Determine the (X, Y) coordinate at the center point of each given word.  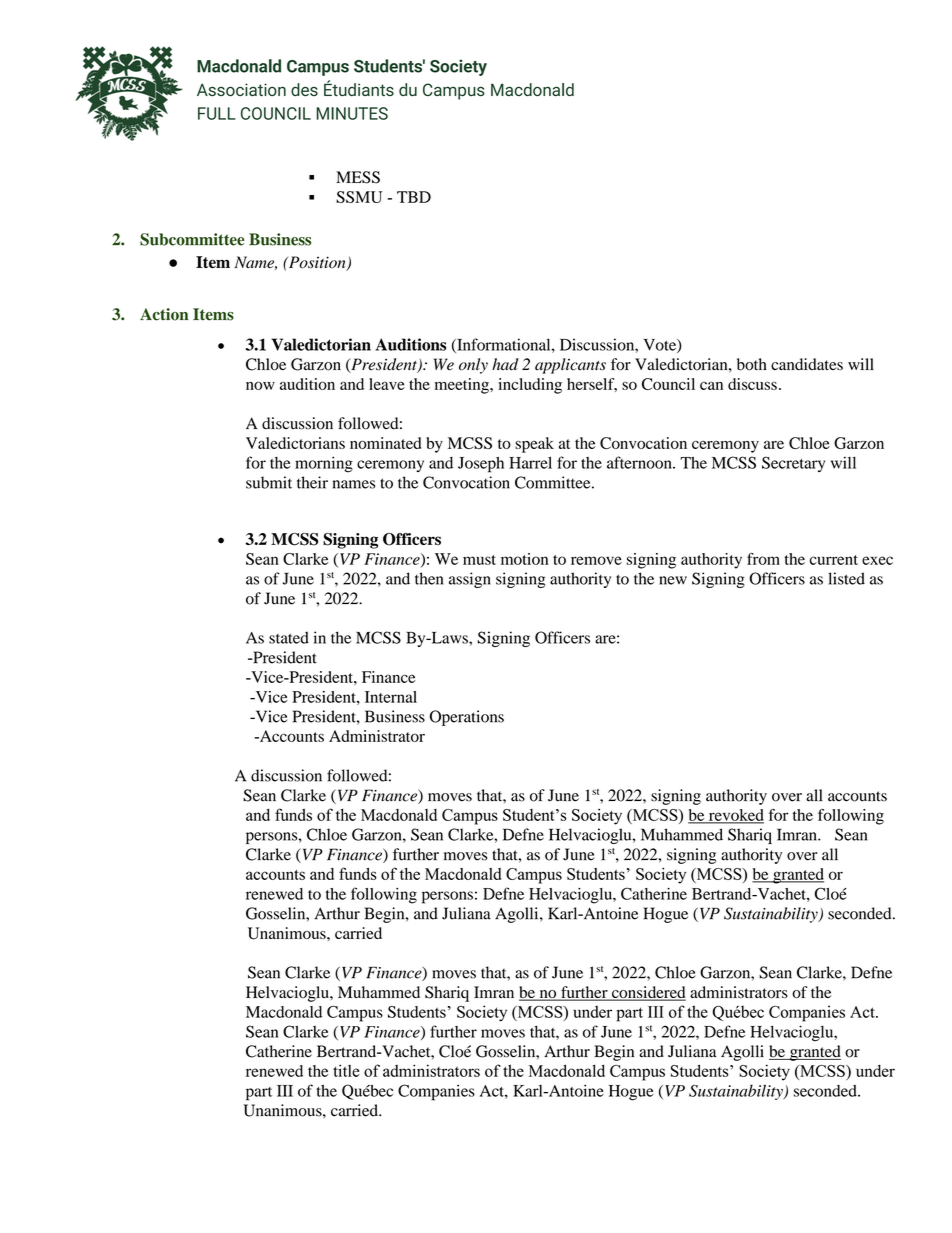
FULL (216, 113)
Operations (467, 718)
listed (846, 578)
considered (648, 993)
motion (524, 559)
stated (289, 637)
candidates (807, 364)
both (752, 364)
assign (470, 580)
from (763, 559)
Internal (391, 697)
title (346, 1070)
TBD (414, 197)
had (505, 364)
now (260, 385)
